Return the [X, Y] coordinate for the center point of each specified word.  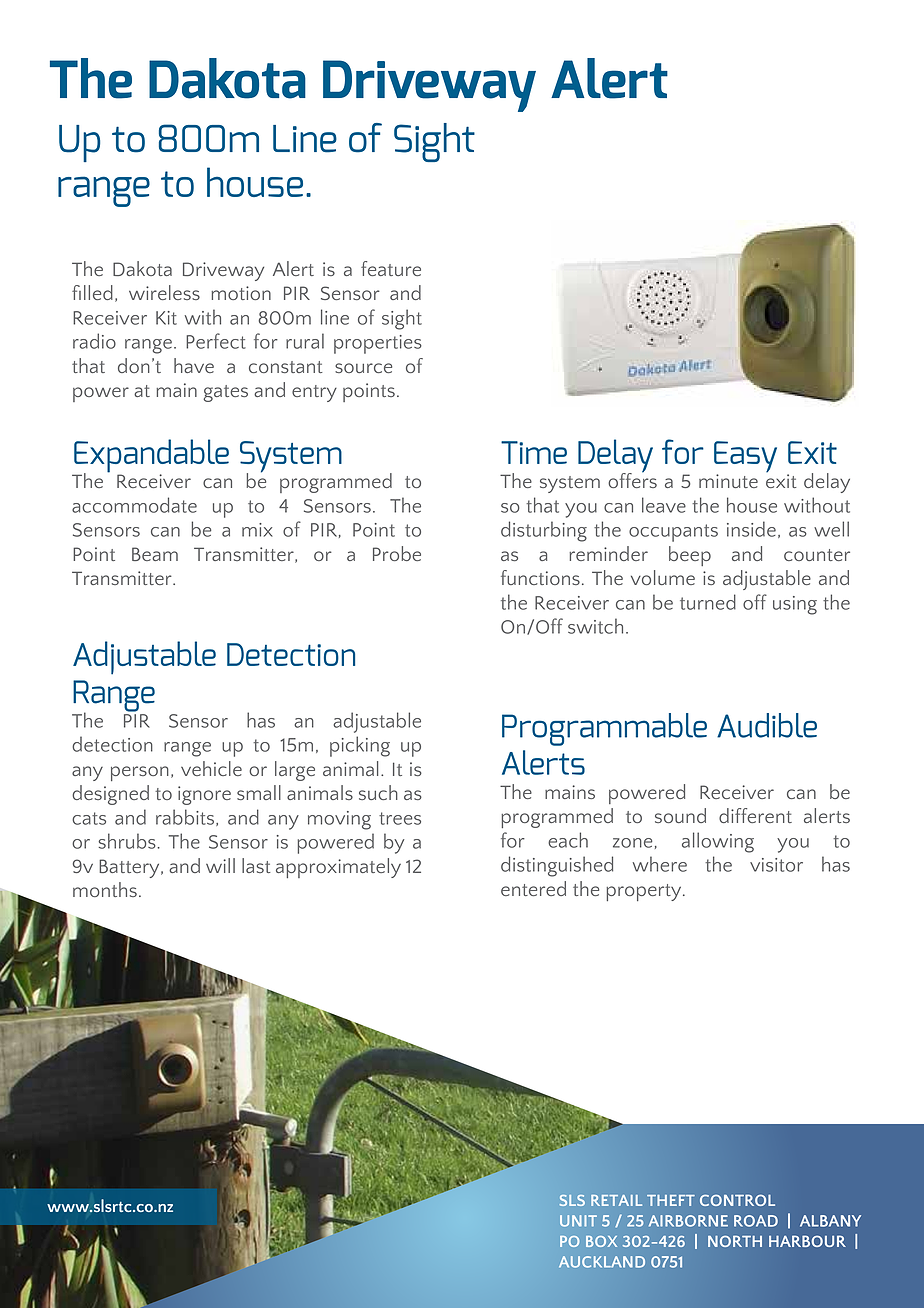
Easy [745, 458]
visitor [776, 865]
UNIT [578, 1221]
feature [391, 268]
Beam [155, 554]
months [105, 889]
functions [540, 577]
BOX [601, 1241]
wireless [164, 292]
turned [708, 602]
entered [533, 888]
